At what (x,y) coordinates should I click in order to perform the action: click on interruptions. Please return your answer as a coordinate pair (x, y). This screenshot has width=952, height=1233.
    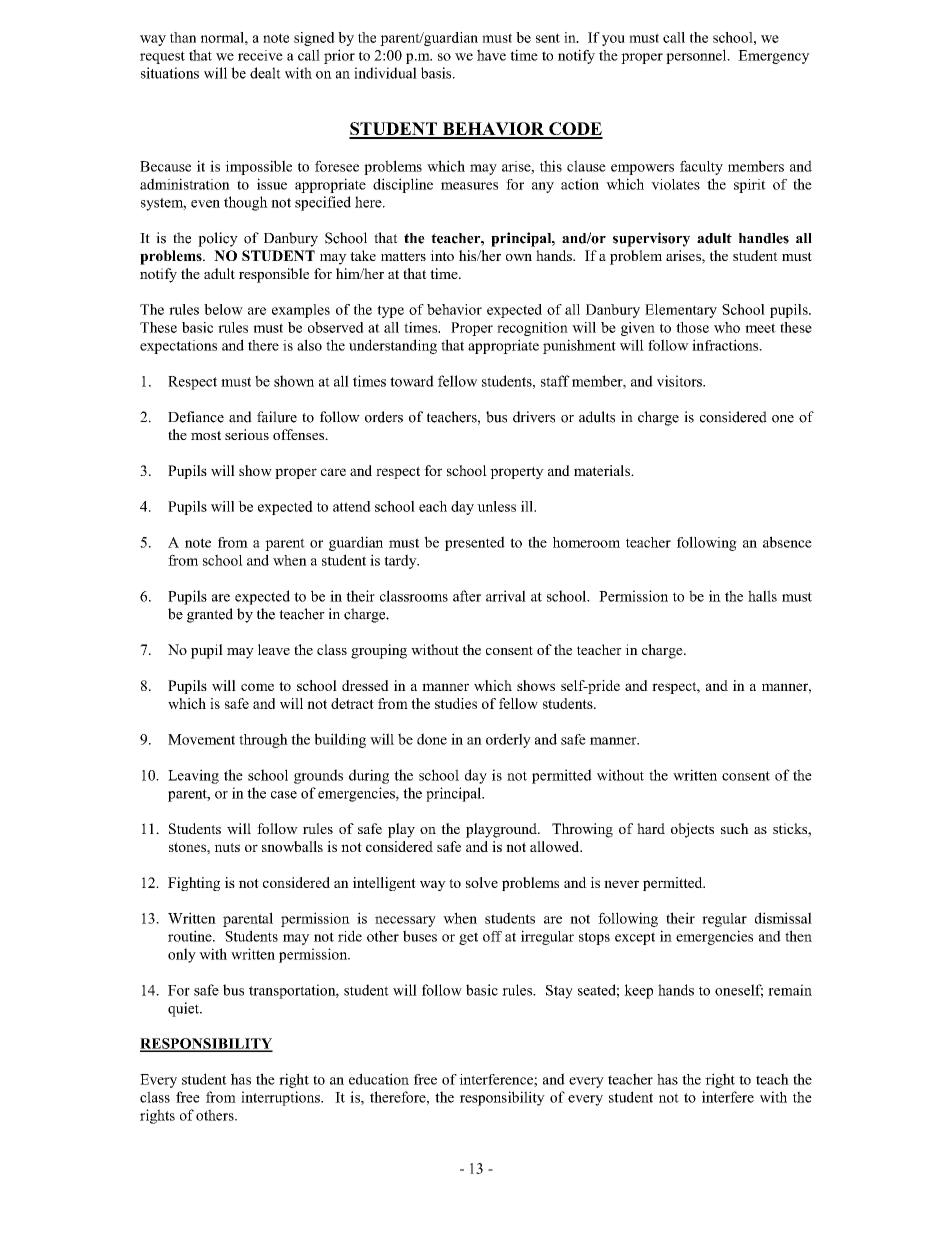
    Looking at the image, I should click on (281, 1098).
